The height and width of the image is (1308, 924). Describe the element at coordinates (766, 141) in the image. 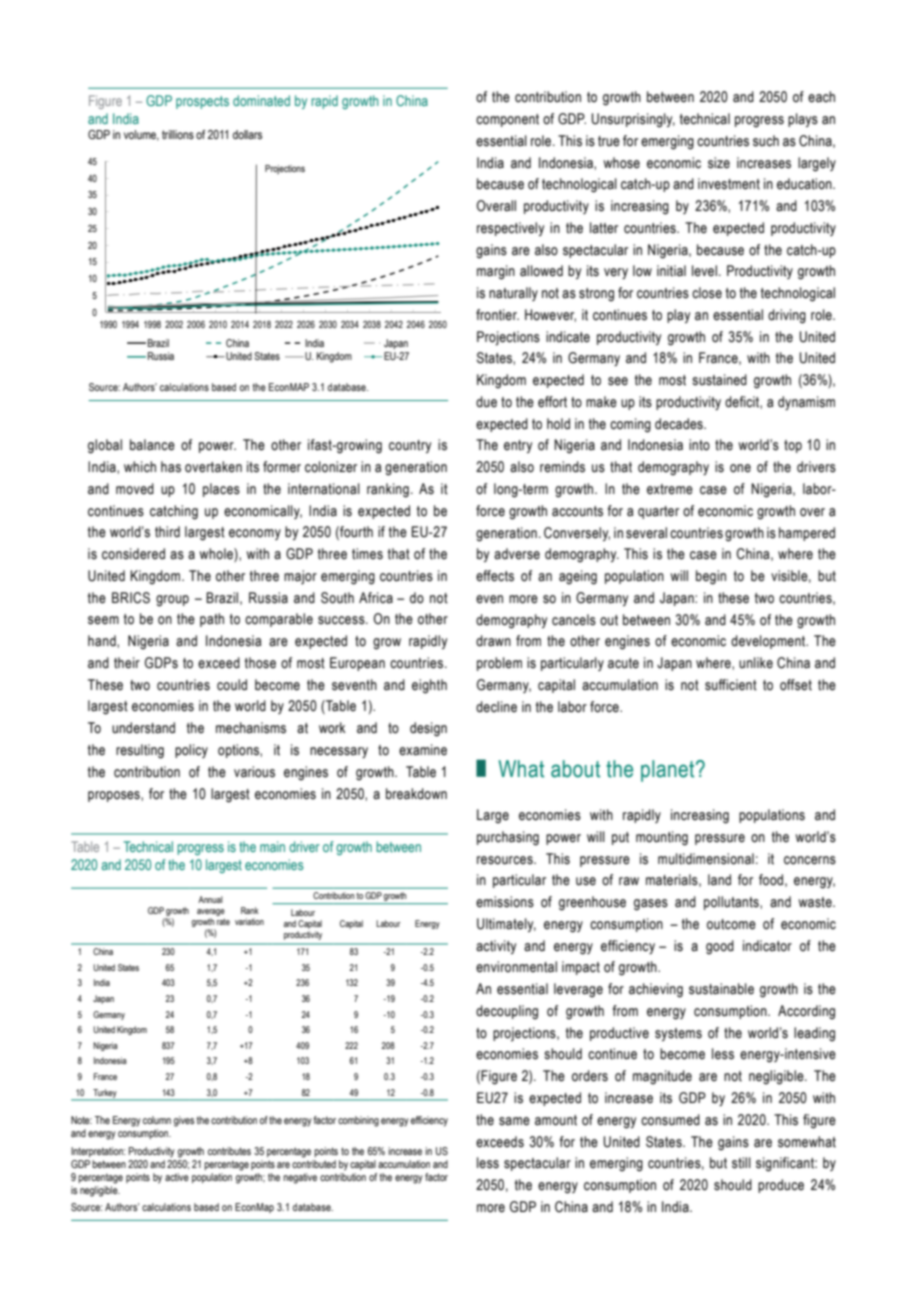

I see `such` at that location.
